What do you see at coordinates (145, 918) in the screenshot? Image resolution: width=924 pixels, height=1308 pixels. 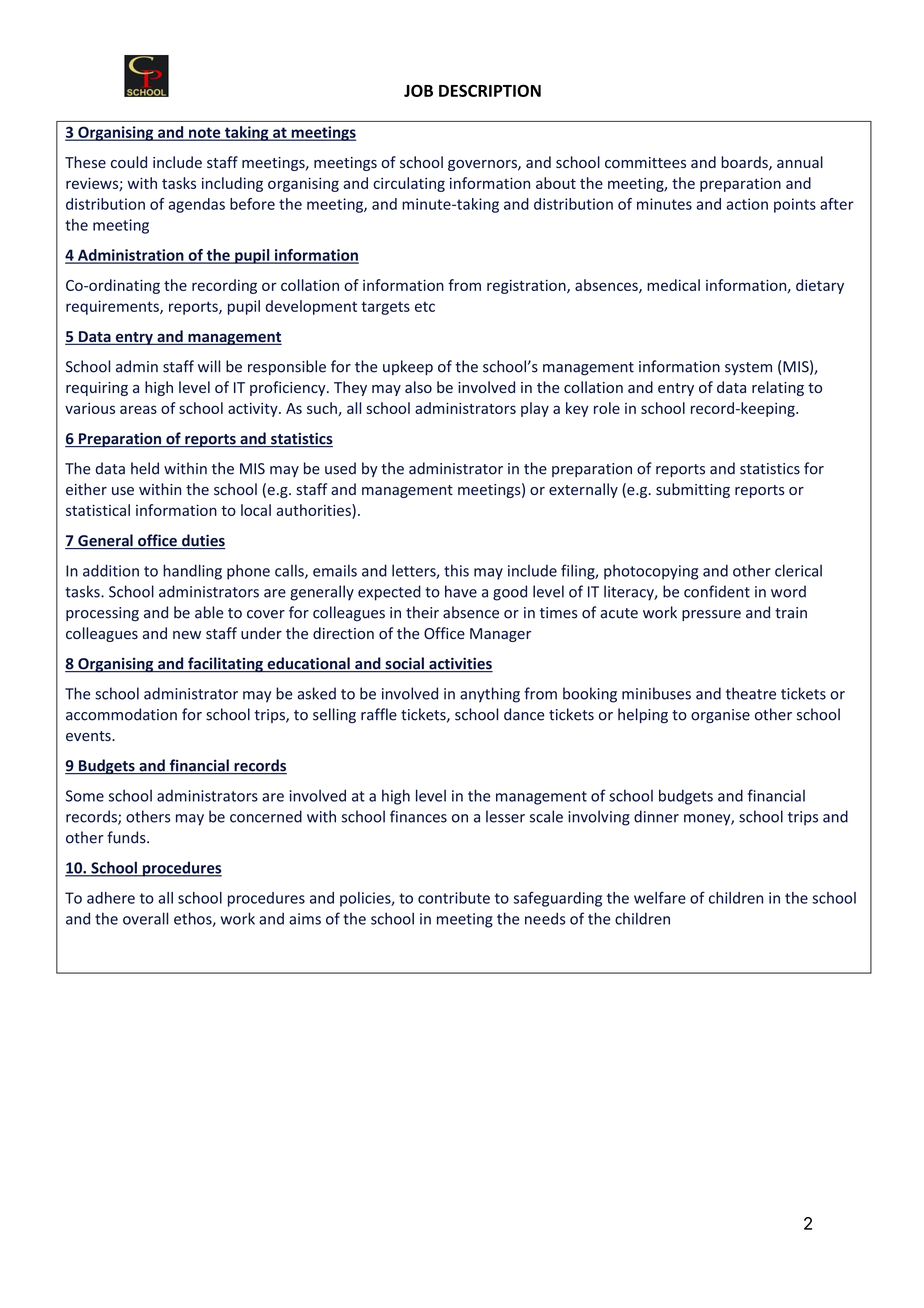 I see `overall` at bounding box center [145, 918].
